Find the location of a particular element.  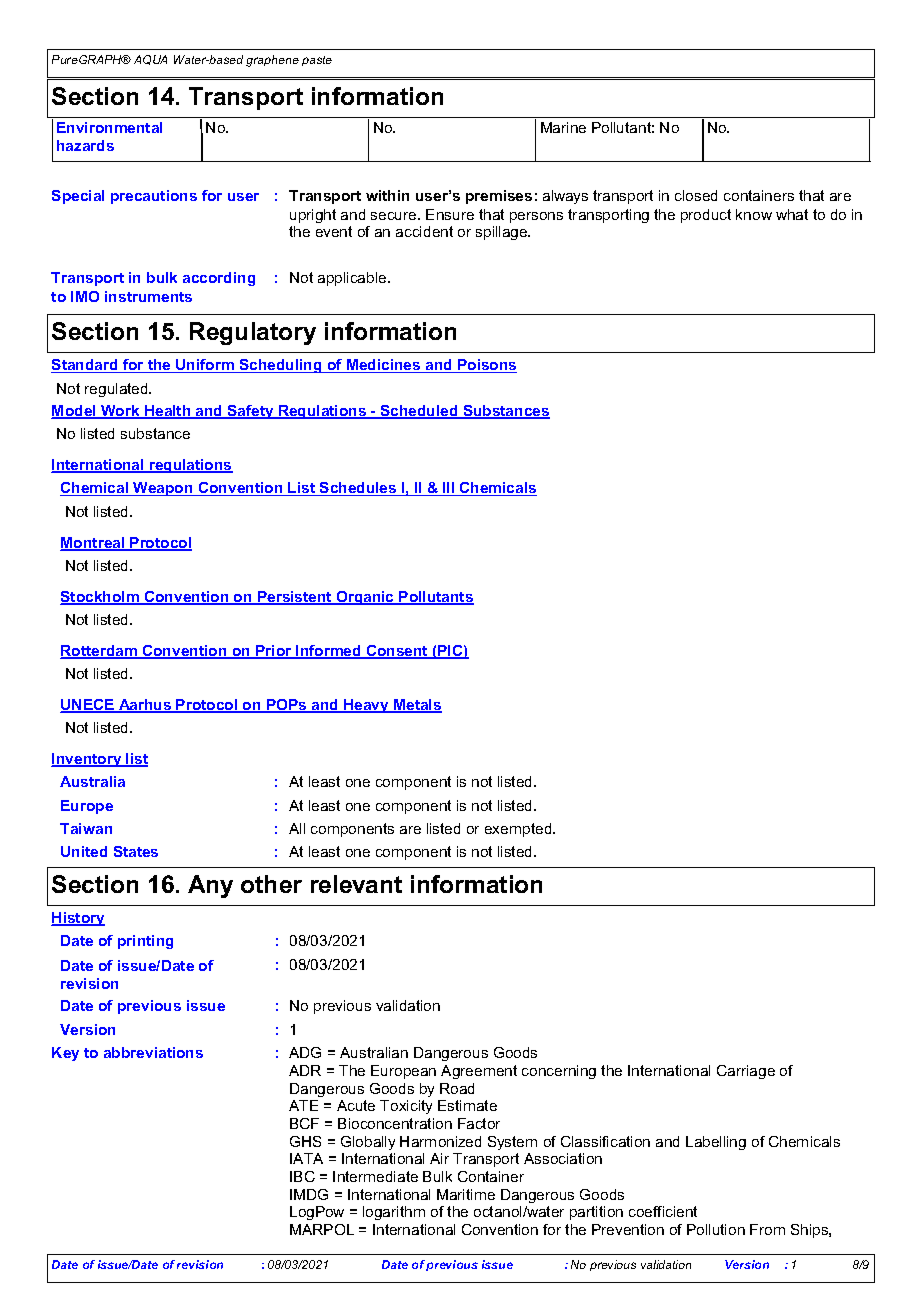

closed is located at coordinates (696, 195).
